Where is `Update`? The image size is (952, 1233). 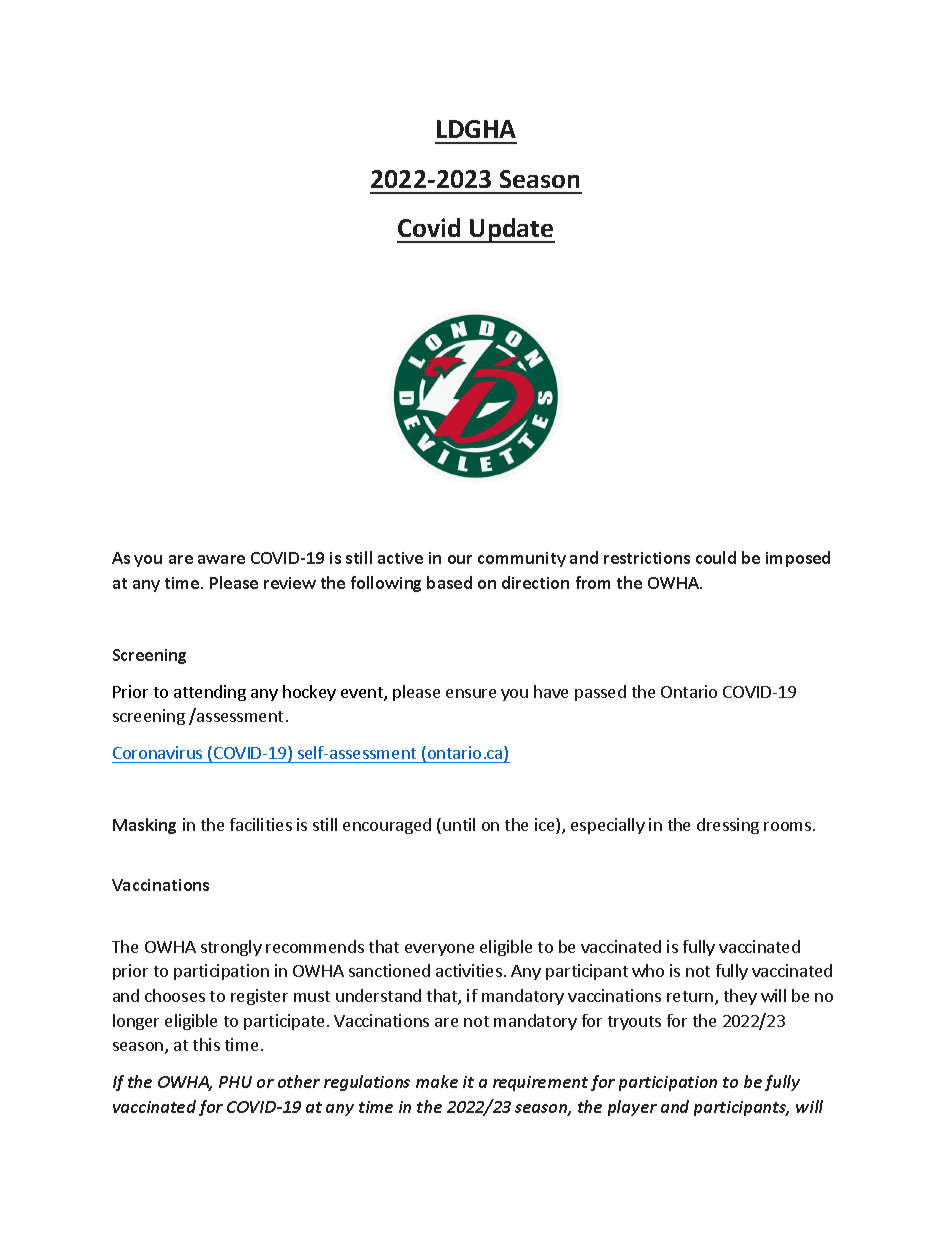 Update is located at coordinates (511, 230).
